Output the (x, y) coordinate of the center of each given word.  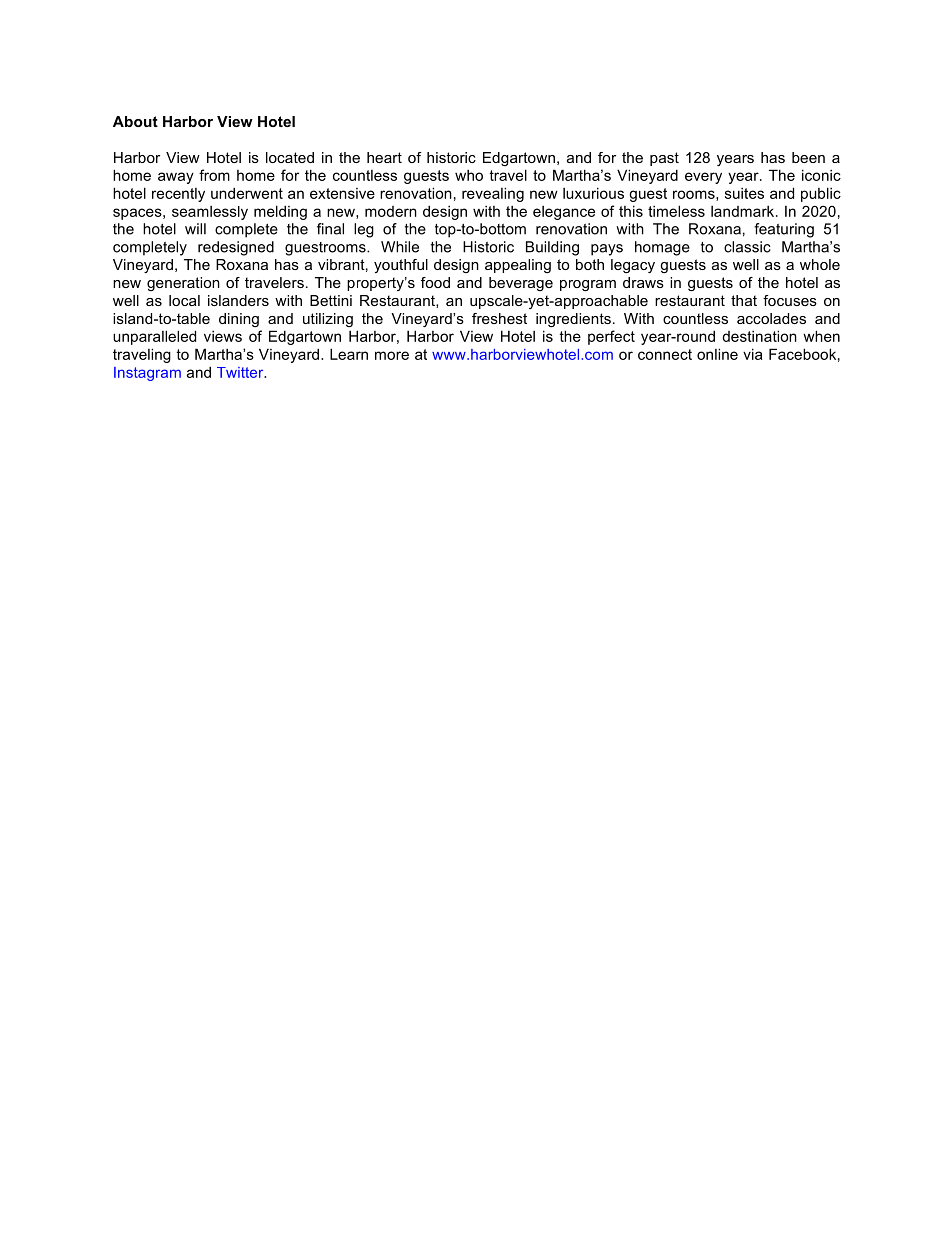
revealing (493, 194)
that (744, 300)
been (808, 157)
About (135, 121)
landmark (744, 211)
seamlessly (210, 213)
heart (384, 157)
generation (183, 284)
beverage (521, 284)
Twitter (241, 372)
